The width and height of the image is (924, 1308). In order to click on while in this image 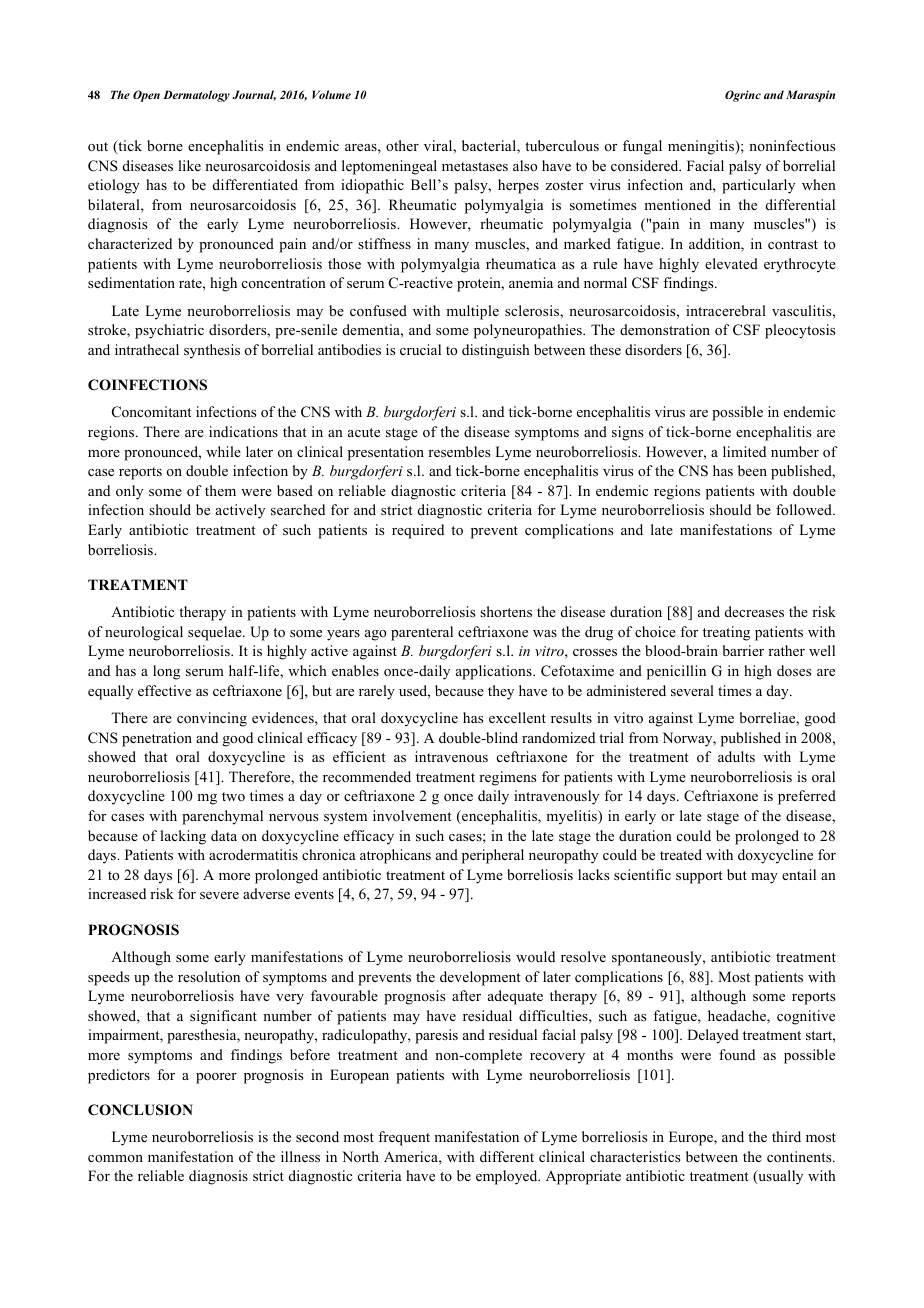, I will do `click(223, 451)`.
